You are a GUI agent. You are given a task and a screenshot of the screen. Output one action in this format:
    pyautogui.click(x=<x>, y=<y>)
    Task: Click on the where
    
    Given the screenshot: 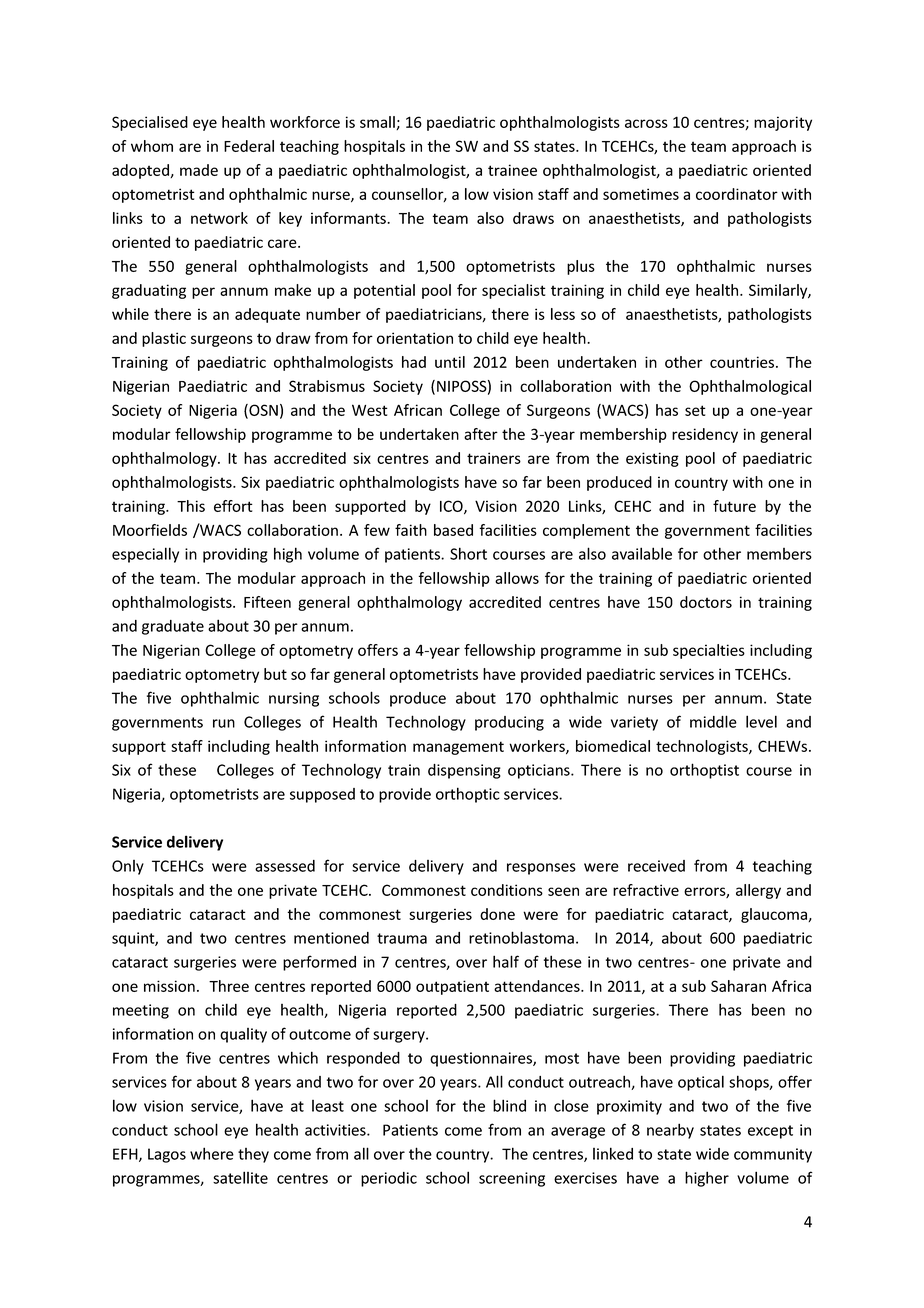 What is the action you would take?
    pyautogui.click(x=212, y=1153)
